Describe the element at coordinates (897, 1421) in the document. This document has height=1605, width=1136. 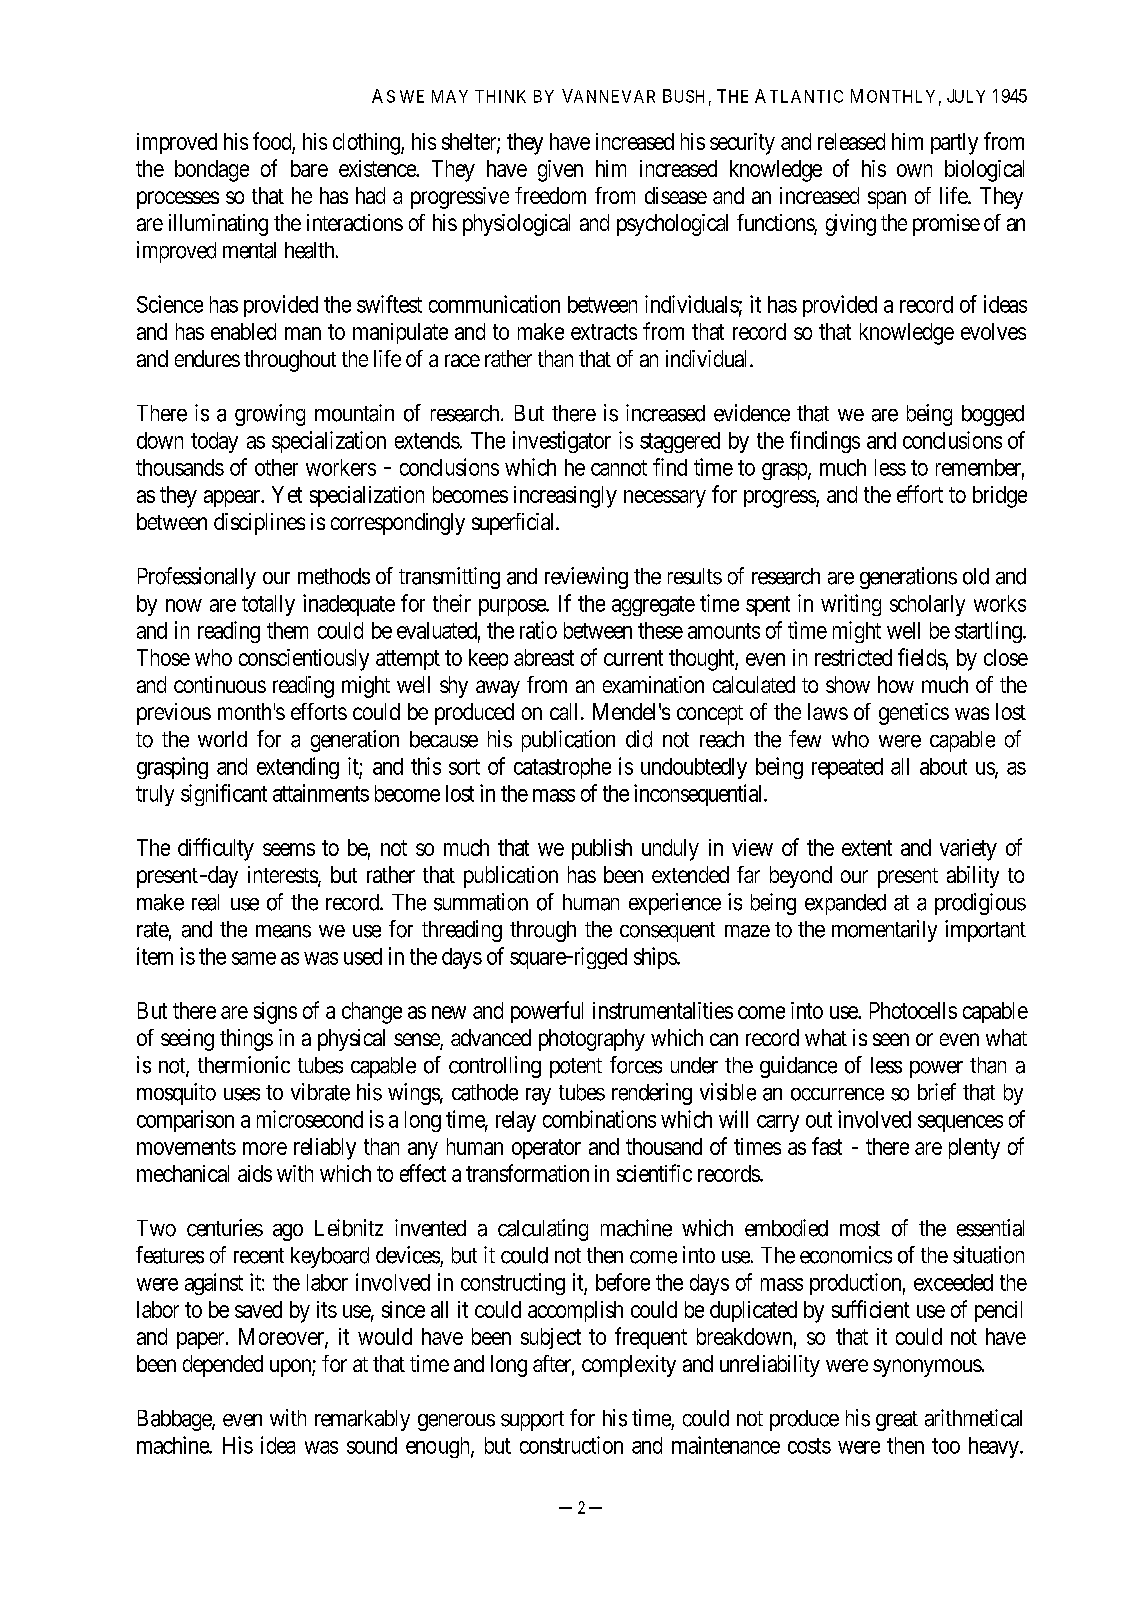
I see `great` at that location.
